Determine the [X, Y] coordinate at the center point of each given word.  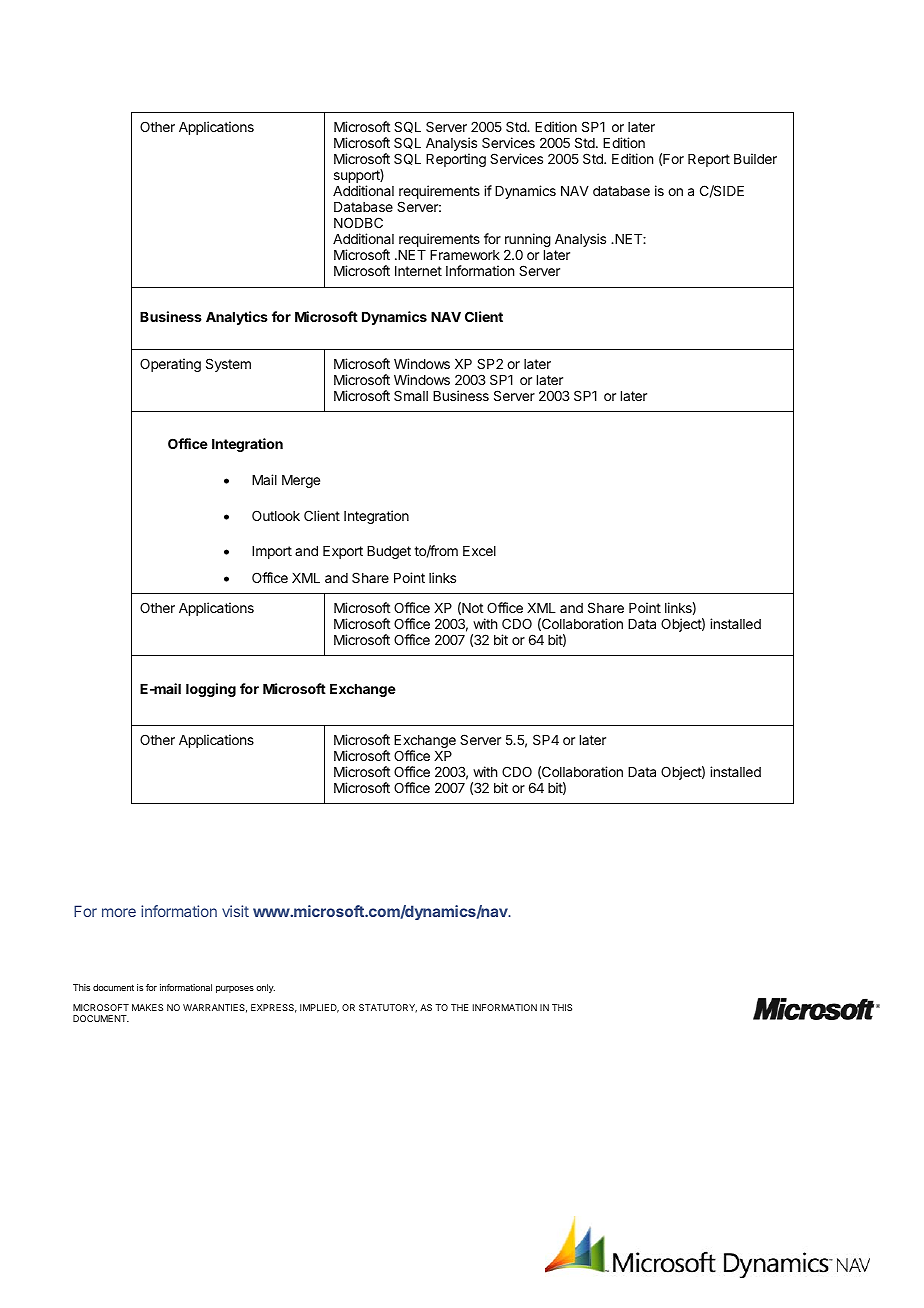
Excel [479, 551]
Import [272, 552]
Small [411, 395]
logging [211, 690]
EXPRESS [274, 1008]
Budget [389, 552]
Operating [170, 365]
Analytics [237, 318]
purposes [235, 989]
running [528, 241]
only [265, 988]
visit [235, 911]
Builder [755, 158]
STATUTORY [388, 1008]
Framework [465, 255]
